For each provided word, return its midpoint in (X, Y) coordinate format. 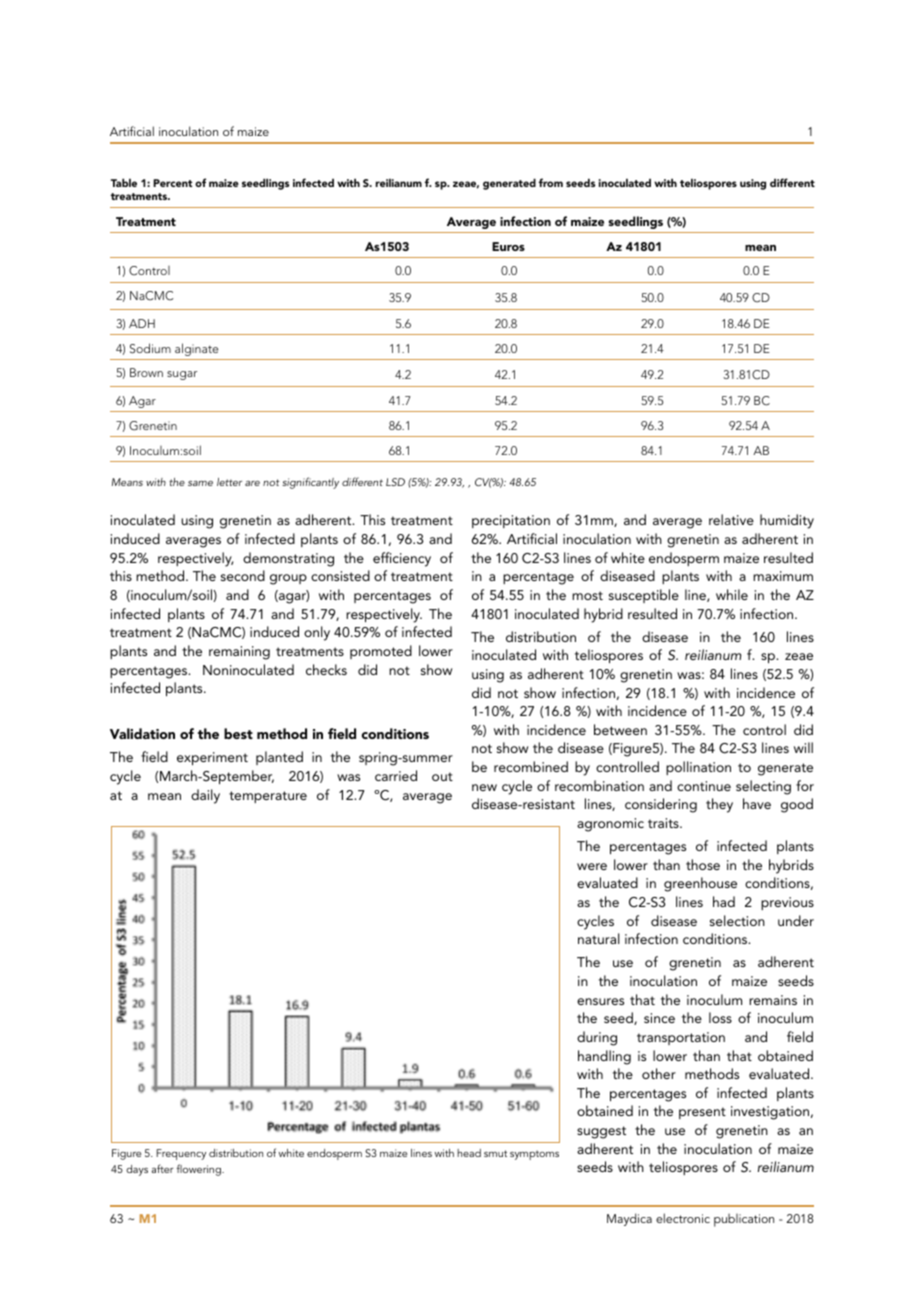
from (551, 182)
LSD (395, 482)
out (442, 776)
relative (731, 519)
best (238, 733)
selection (737, 920)
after (163, 1168)
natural (599, 938)
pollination (698, 768)
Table (124, 182)
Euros (508, 246)
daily (205, 796)
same (200, 483)
